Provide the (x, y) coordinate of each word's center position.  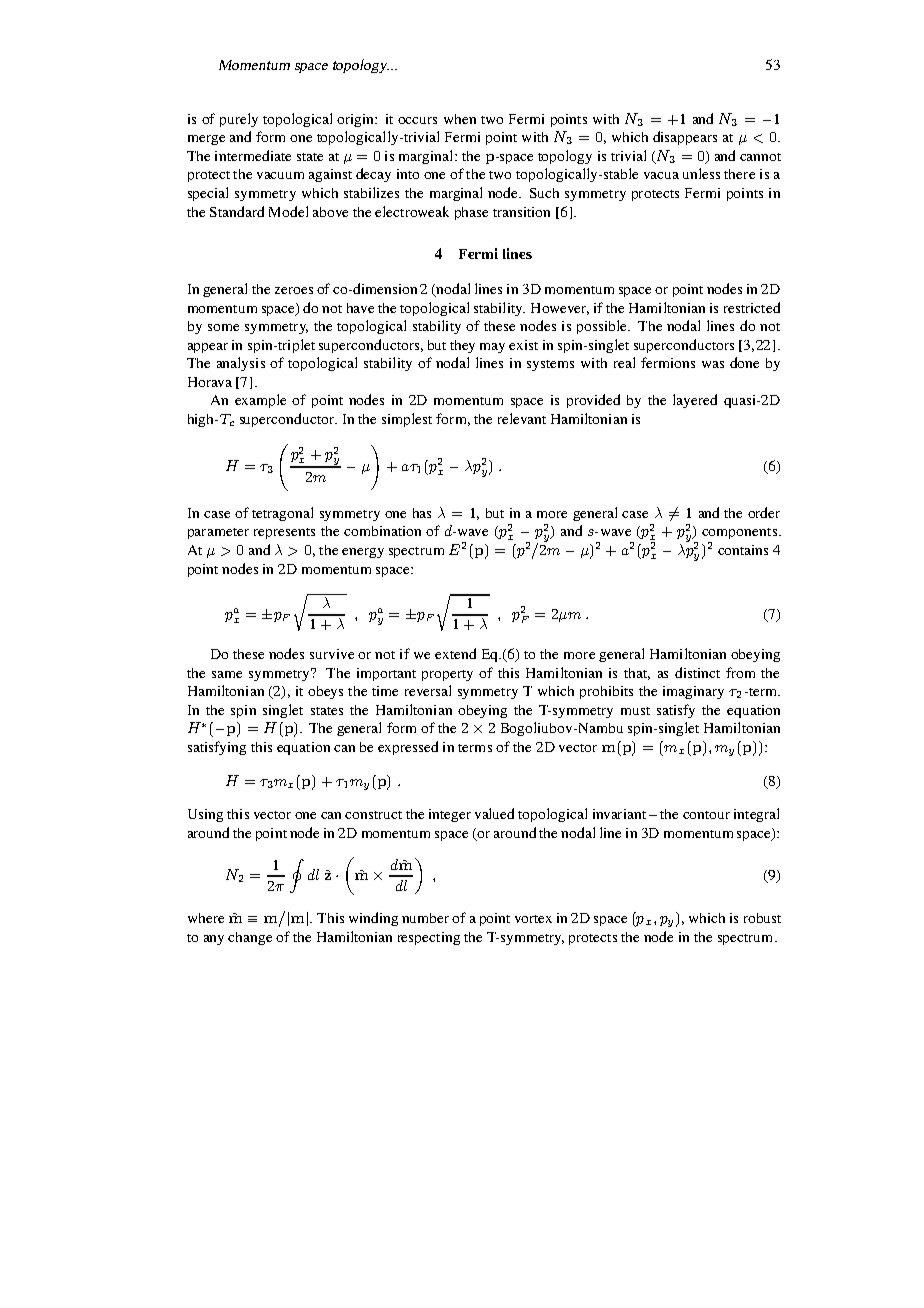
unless (701, 173)
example (260, 401)
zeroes (294, 290)
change (250, 938)
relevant (522, 418)
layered (695, 401)
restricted (752, 307)
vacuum (280, 175)
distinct (697, 672)
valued (494, 813)
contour (706, 815)
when (460, 119)
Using (205, 815)
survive (332, 654)
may (492, 348)
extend (455, 653)
